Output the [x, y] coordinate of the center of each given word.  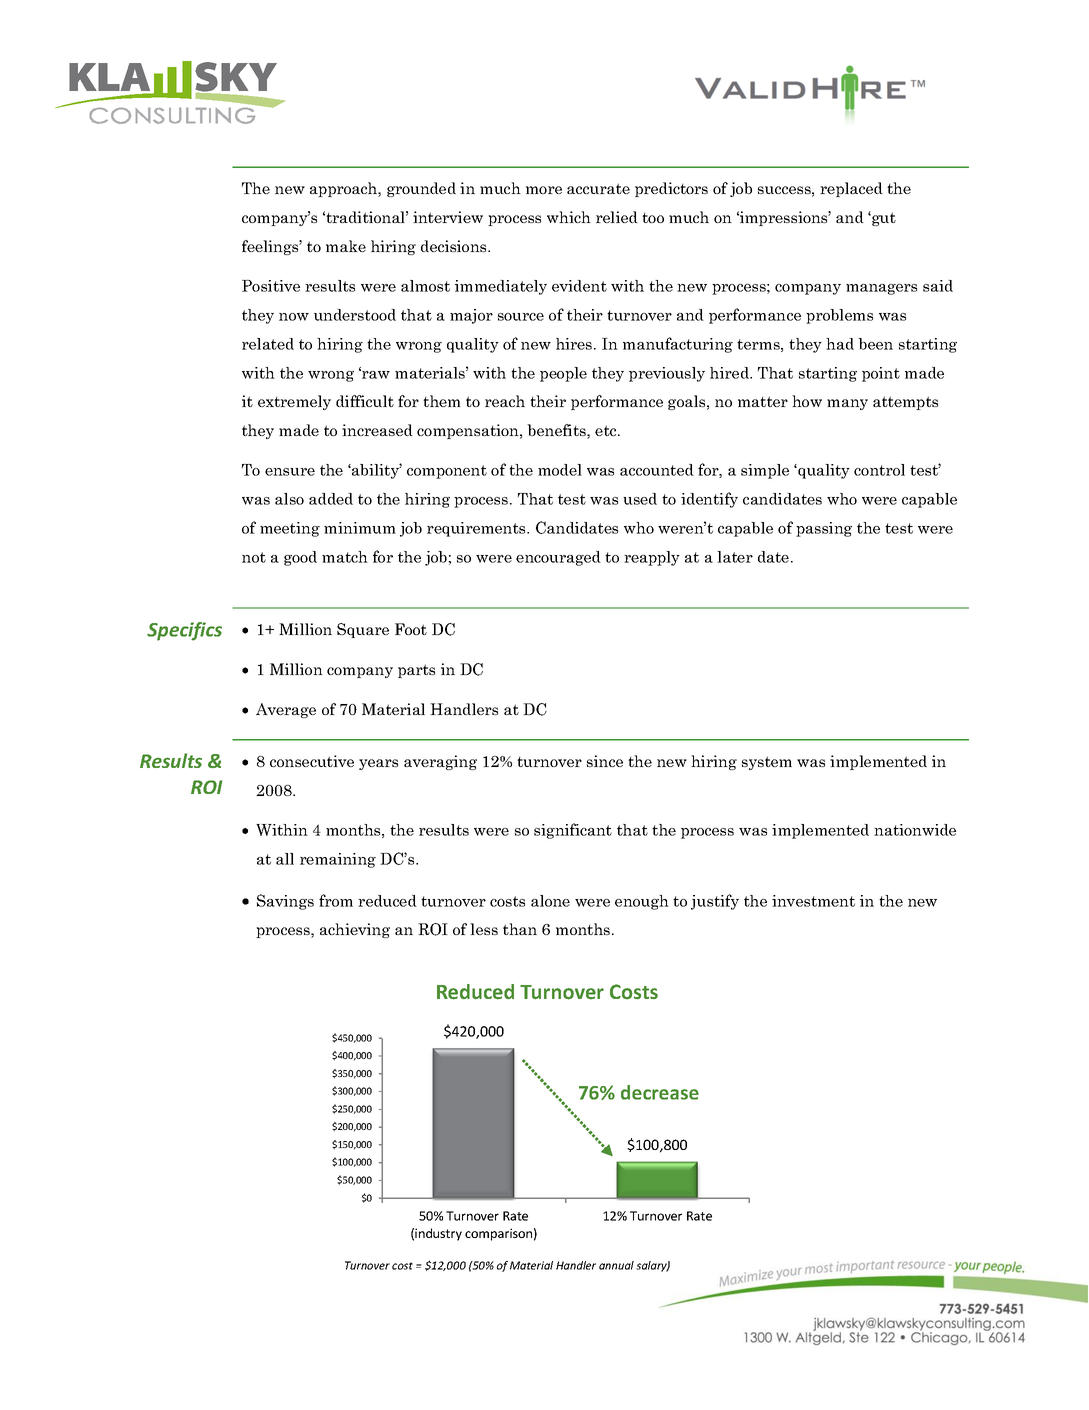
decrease [660, 1092]
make [346, 246]
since [605, 761]
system [767, 763]
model [560, 470]
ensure [290, 472]
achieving [355, 930]
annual [616, 1265]
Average [286, 710]
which [569, 217]
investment [813, 901]
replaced [851, 189]
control [879, 470]
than [520, 929]
